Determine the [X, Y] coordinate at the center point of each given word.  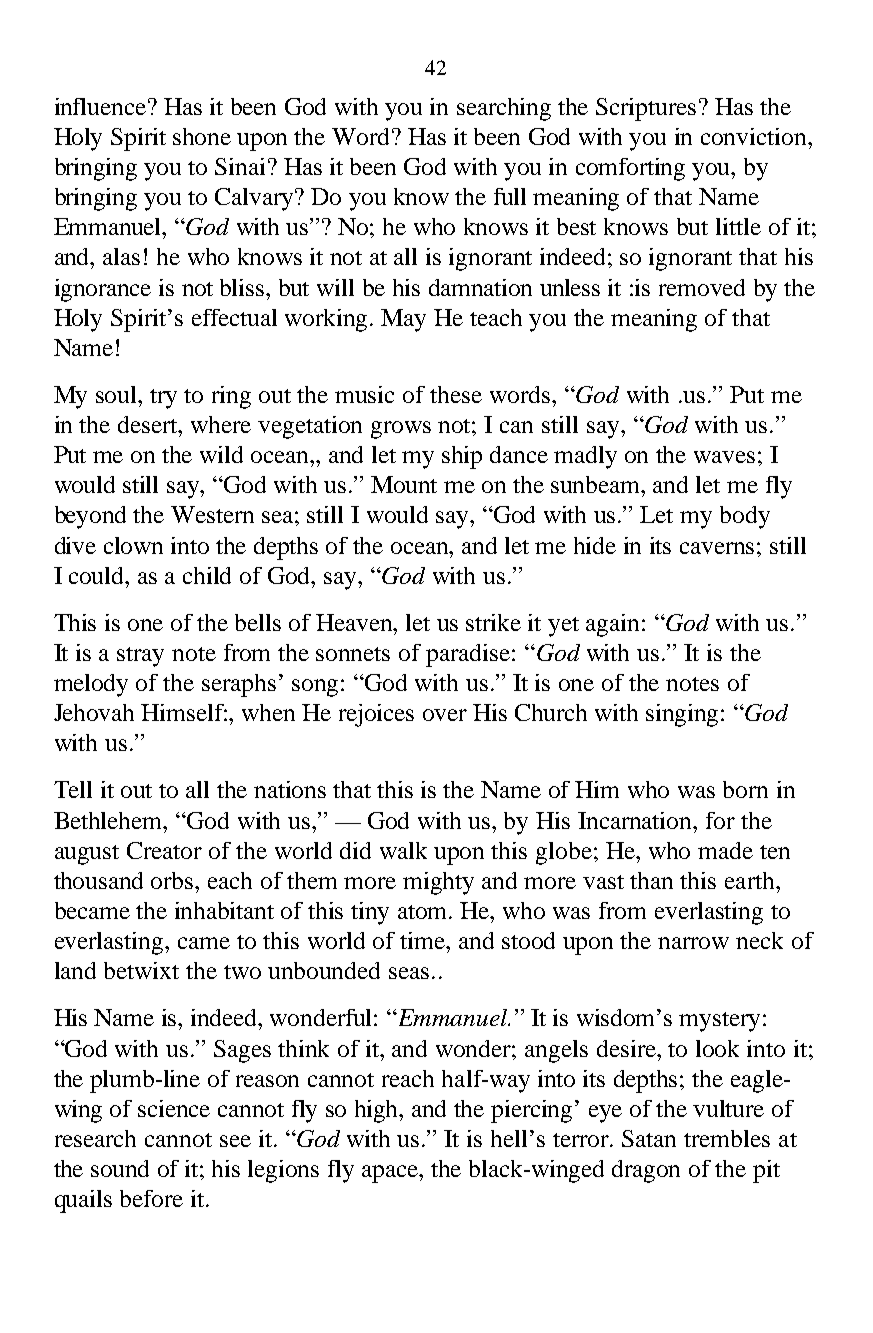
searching [504, 109]
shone [202, 136]
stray [140, 657]
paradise [469, 655]
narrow [693, 943]
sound [120, 1168]
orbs [173, 880]
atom [424, 912]
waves [724, 457]
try [163, 399]
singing [682, 715]
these [456, 394]
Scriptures [646, 109]
